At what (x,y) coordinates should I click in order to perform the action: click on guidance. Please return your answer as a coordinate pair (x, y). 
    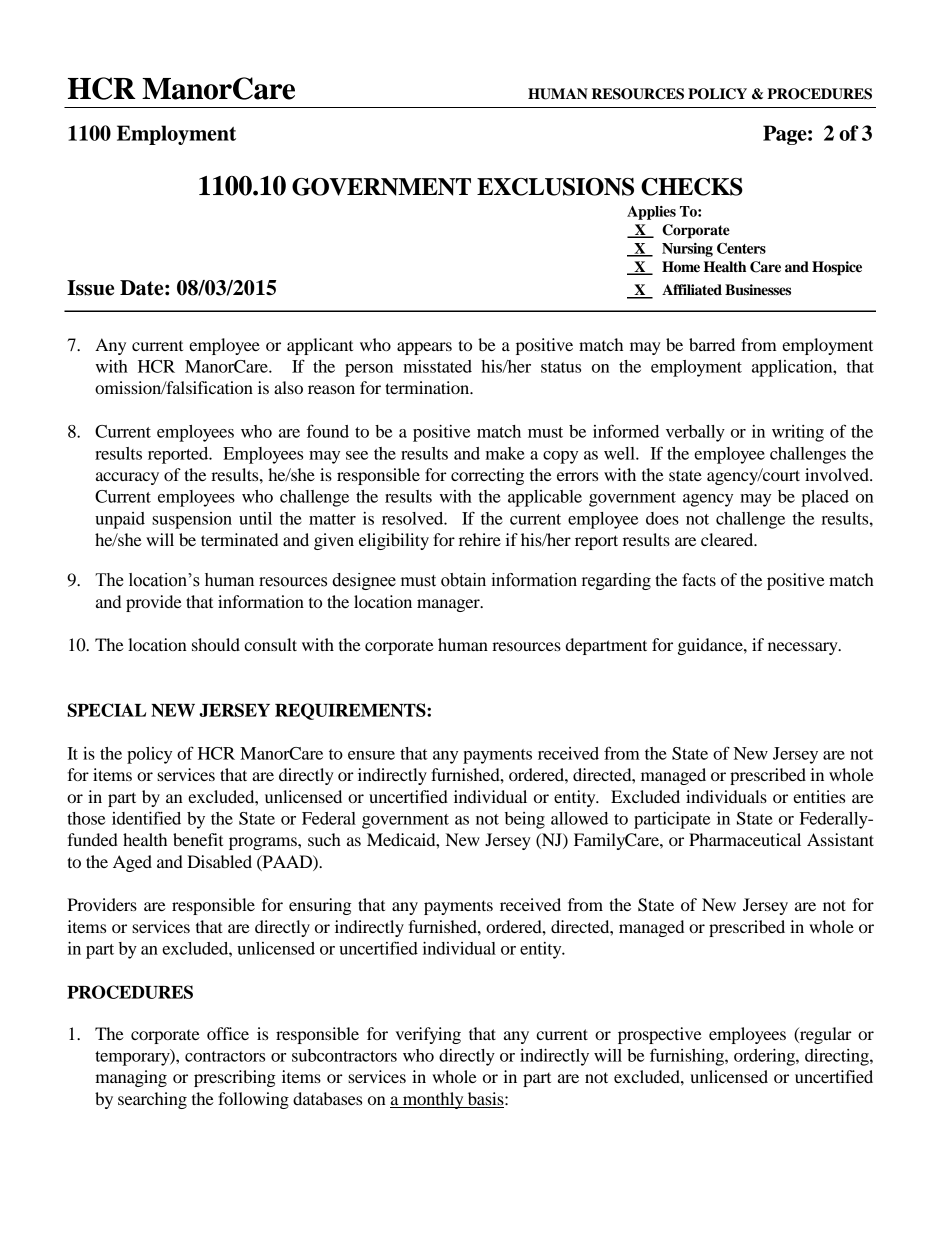
    Looking at the image, I should click on (711, 646).
